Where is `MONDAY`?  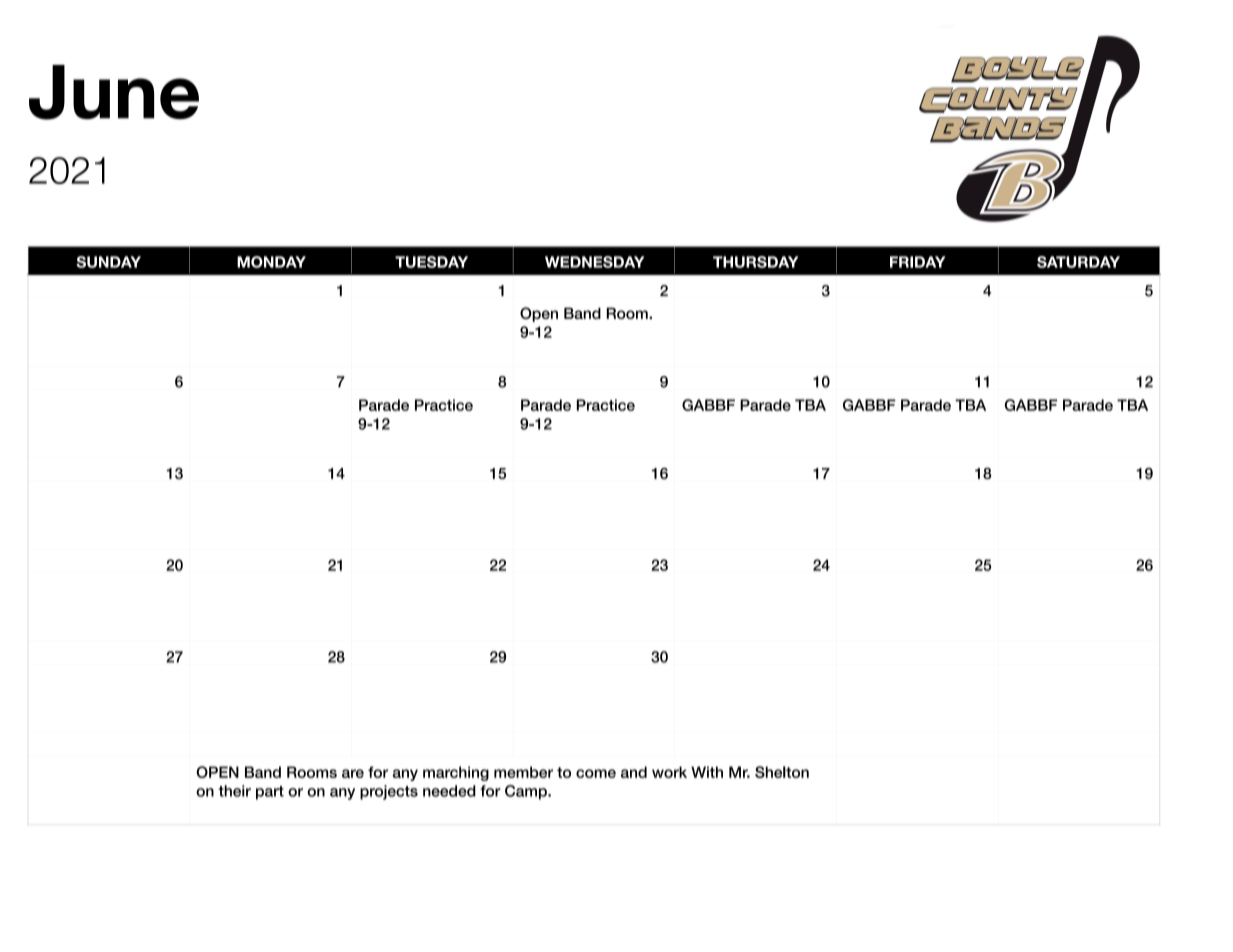 MONDAY is located at coordinates (271, 262).
